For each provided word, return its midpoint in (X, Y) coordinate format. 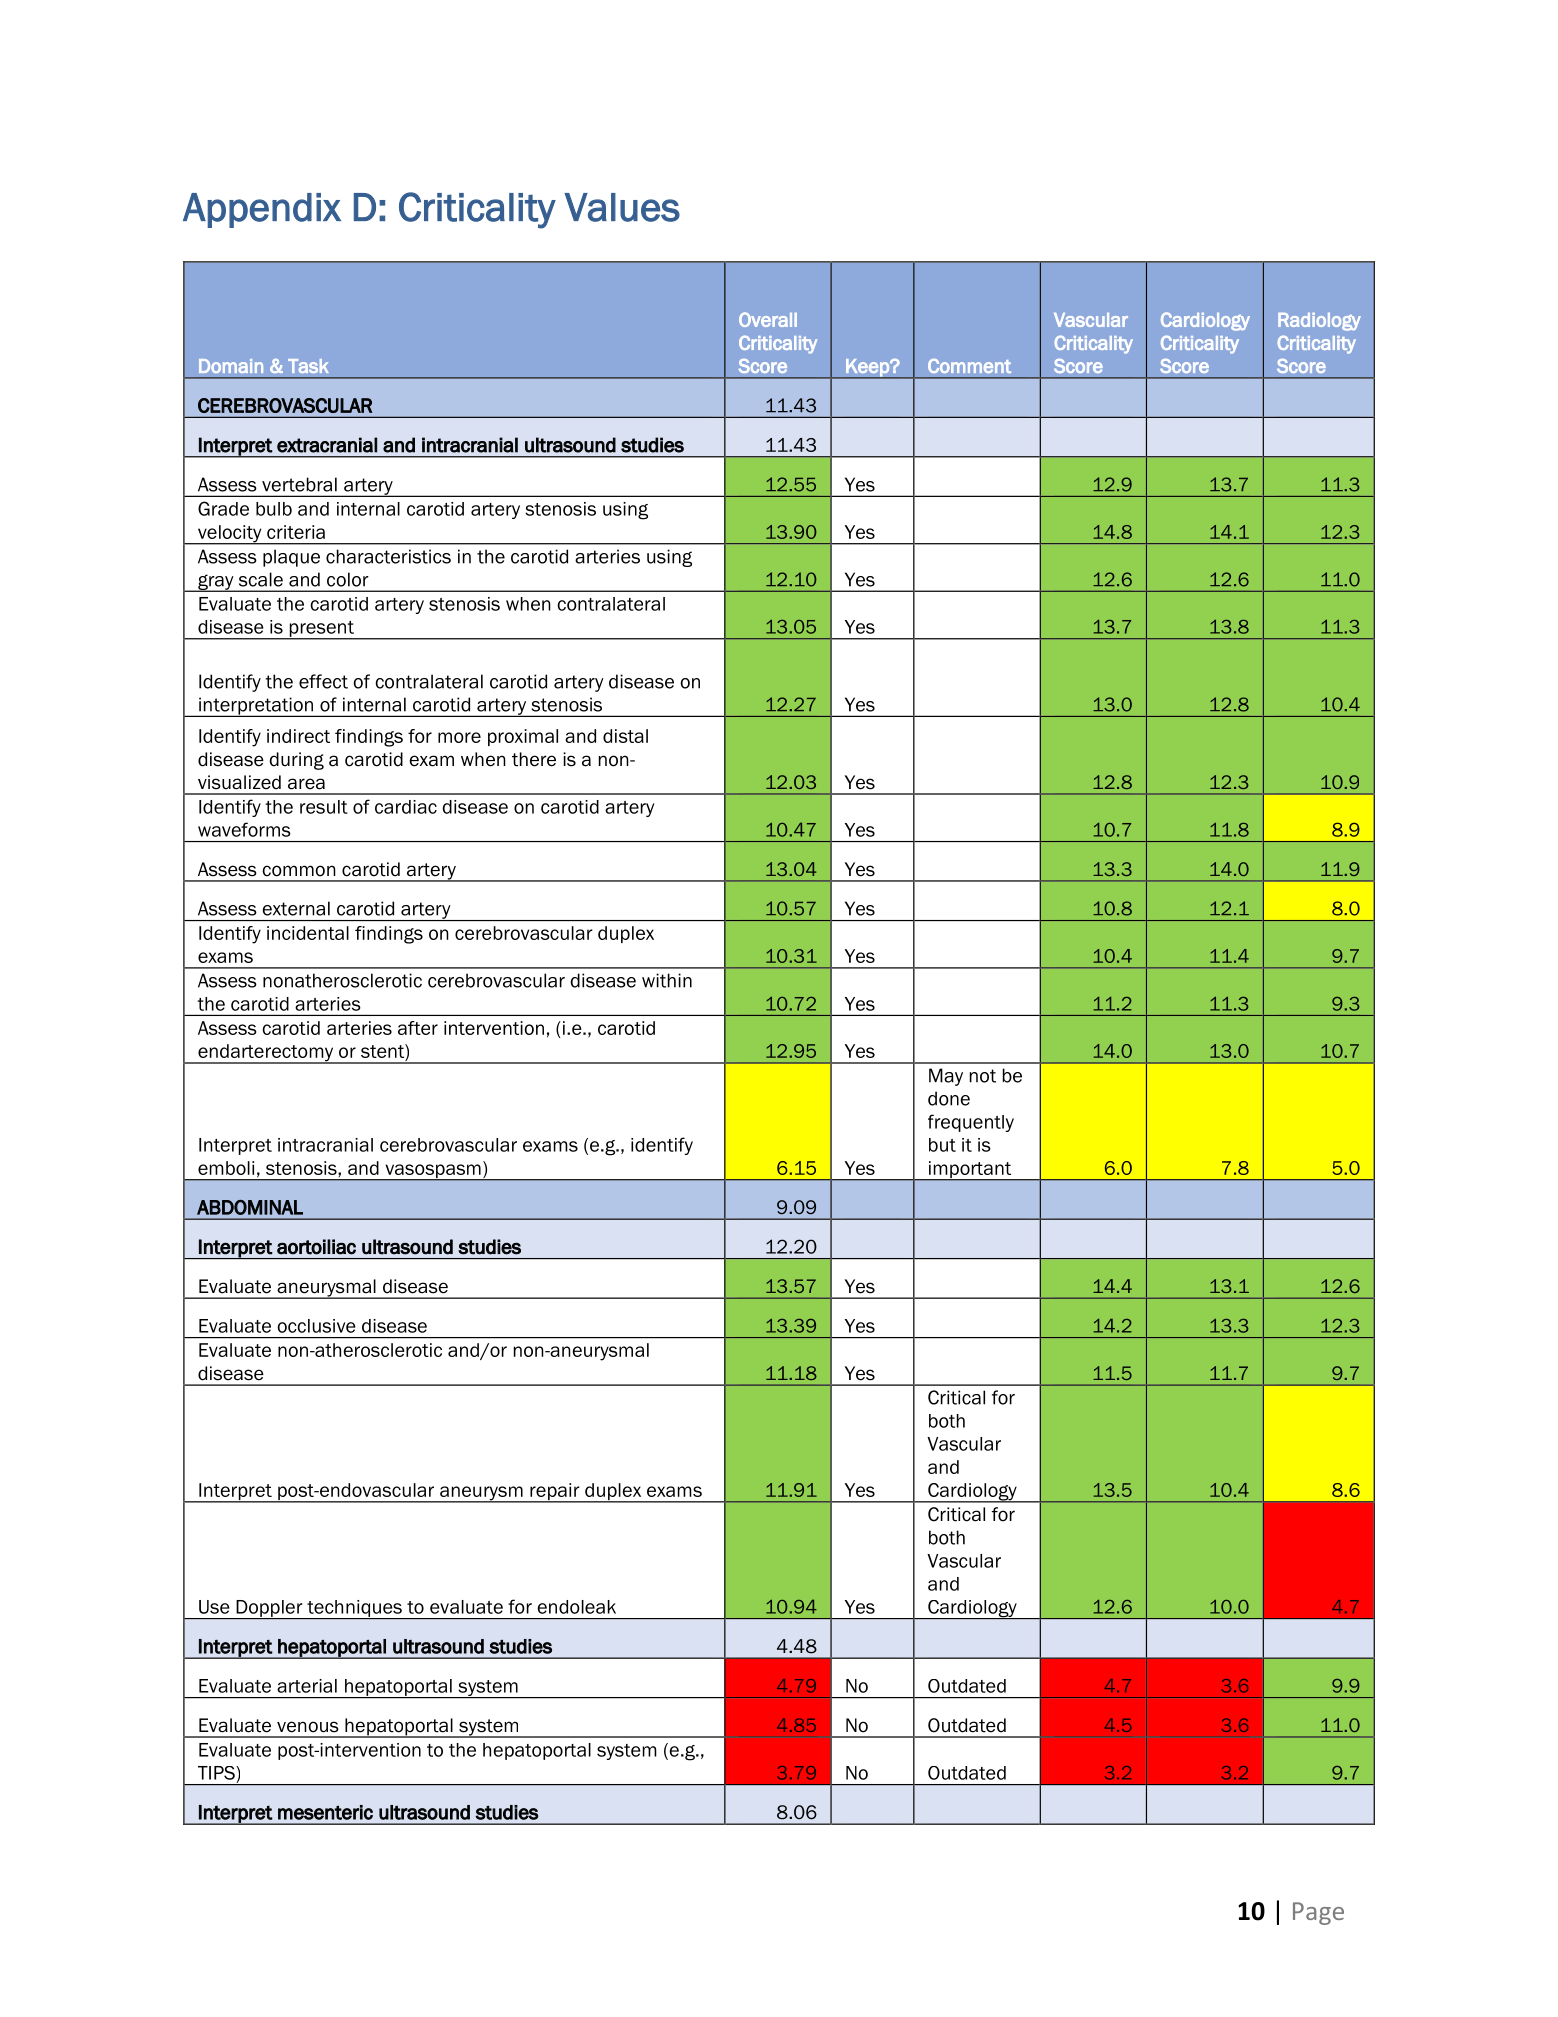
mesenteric (325, 1812)
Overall (768, 319)
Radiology (1319, 322)
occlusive (316, 1326)
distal (625, 736)
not (983, 1076)
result (324, 807)
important (970, 1171)
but (942, 1145)
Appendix (262, 210)
